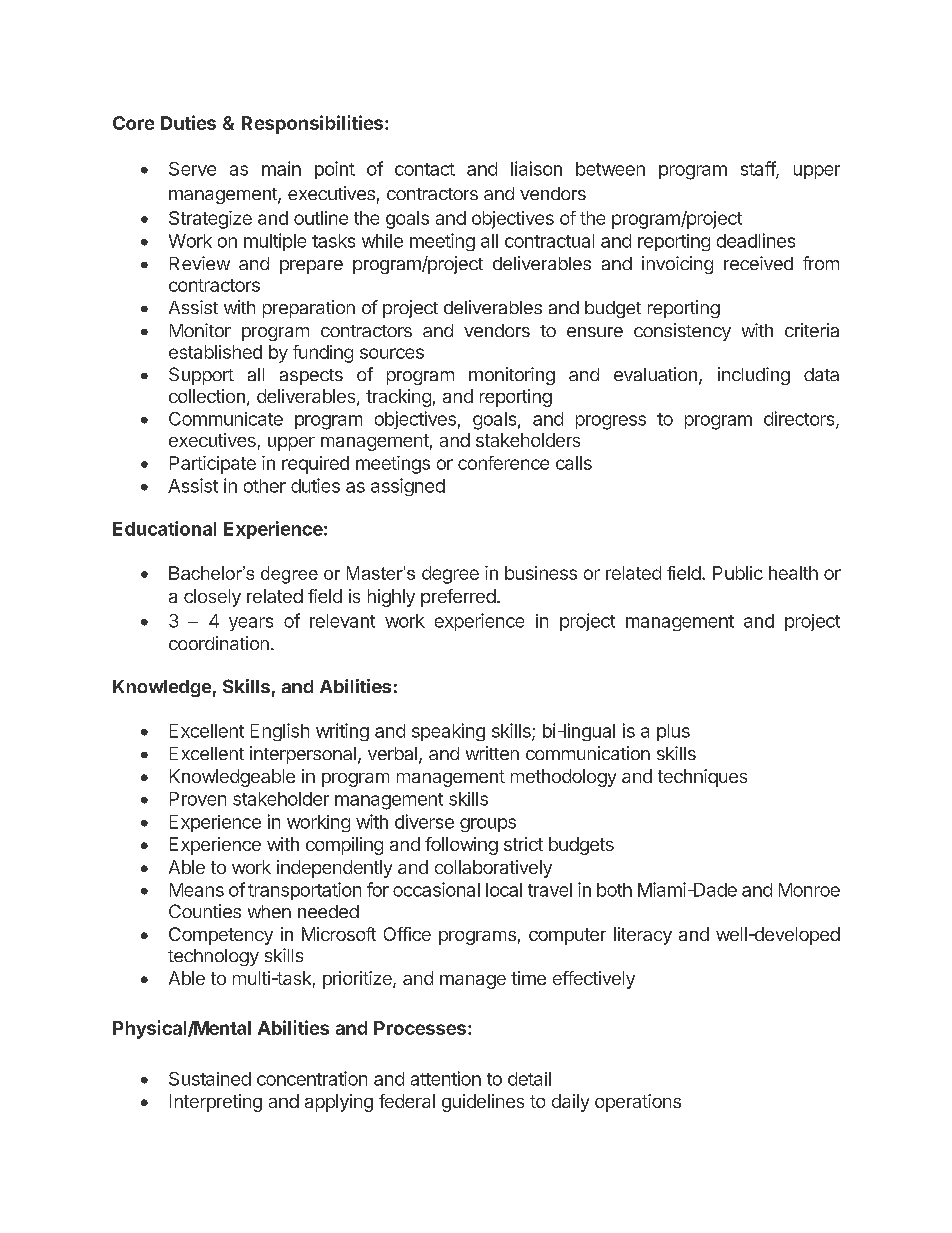  Describe the element at coordinates (197, 890) in the screenshot. I see `Means` at that location.
